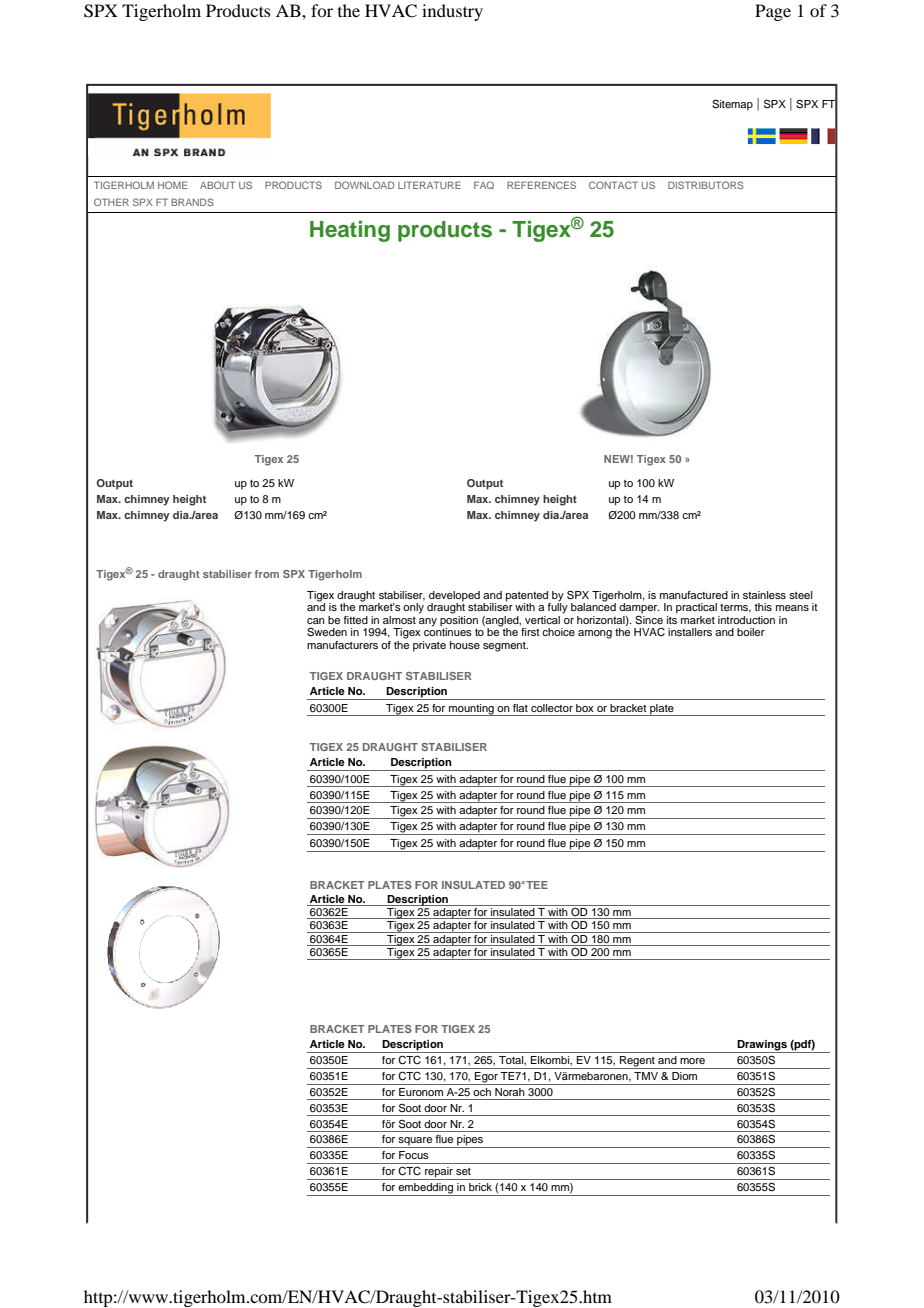 The height and width of the screenshot is (1308, 924). Describe the element at coordinates (439, 1173) in the screenshot. I see `repair` at that location.
